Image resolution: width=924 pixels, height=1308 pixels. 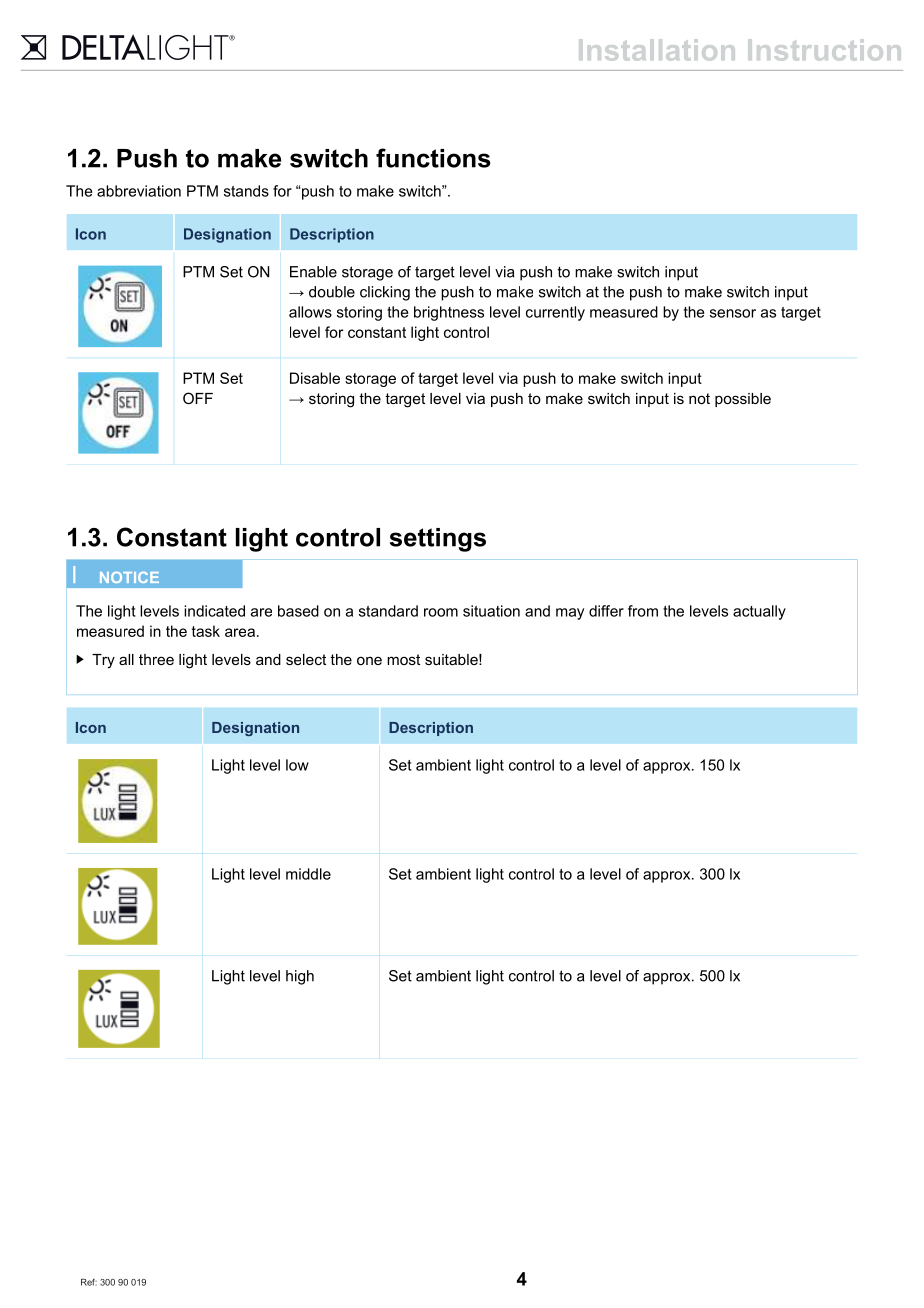 What do you see at coordinates (403, 659) in the screenshot?
I see `most` at bounding box center [403, 659].
